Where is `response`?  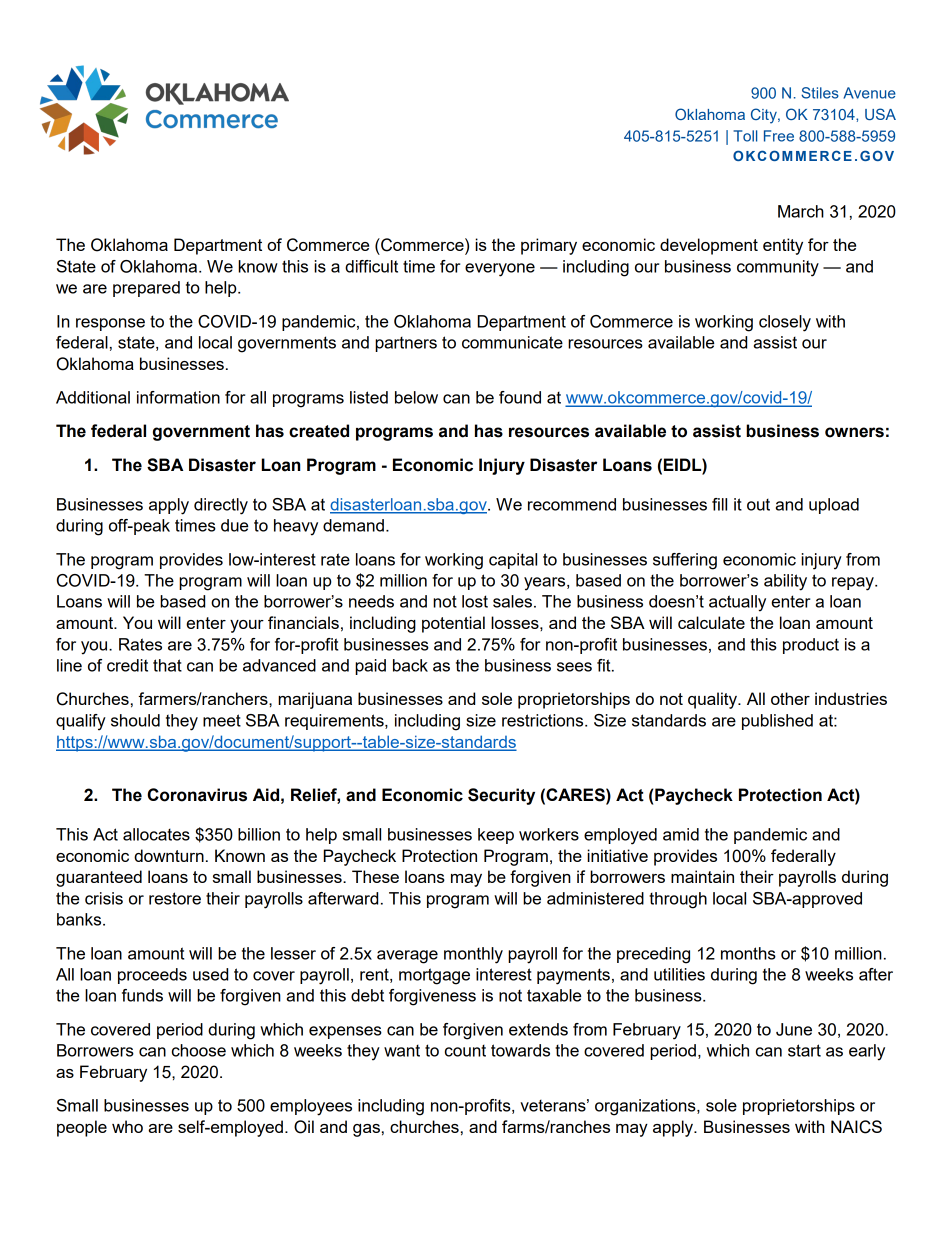 response is located at coordinates (110, 324).
